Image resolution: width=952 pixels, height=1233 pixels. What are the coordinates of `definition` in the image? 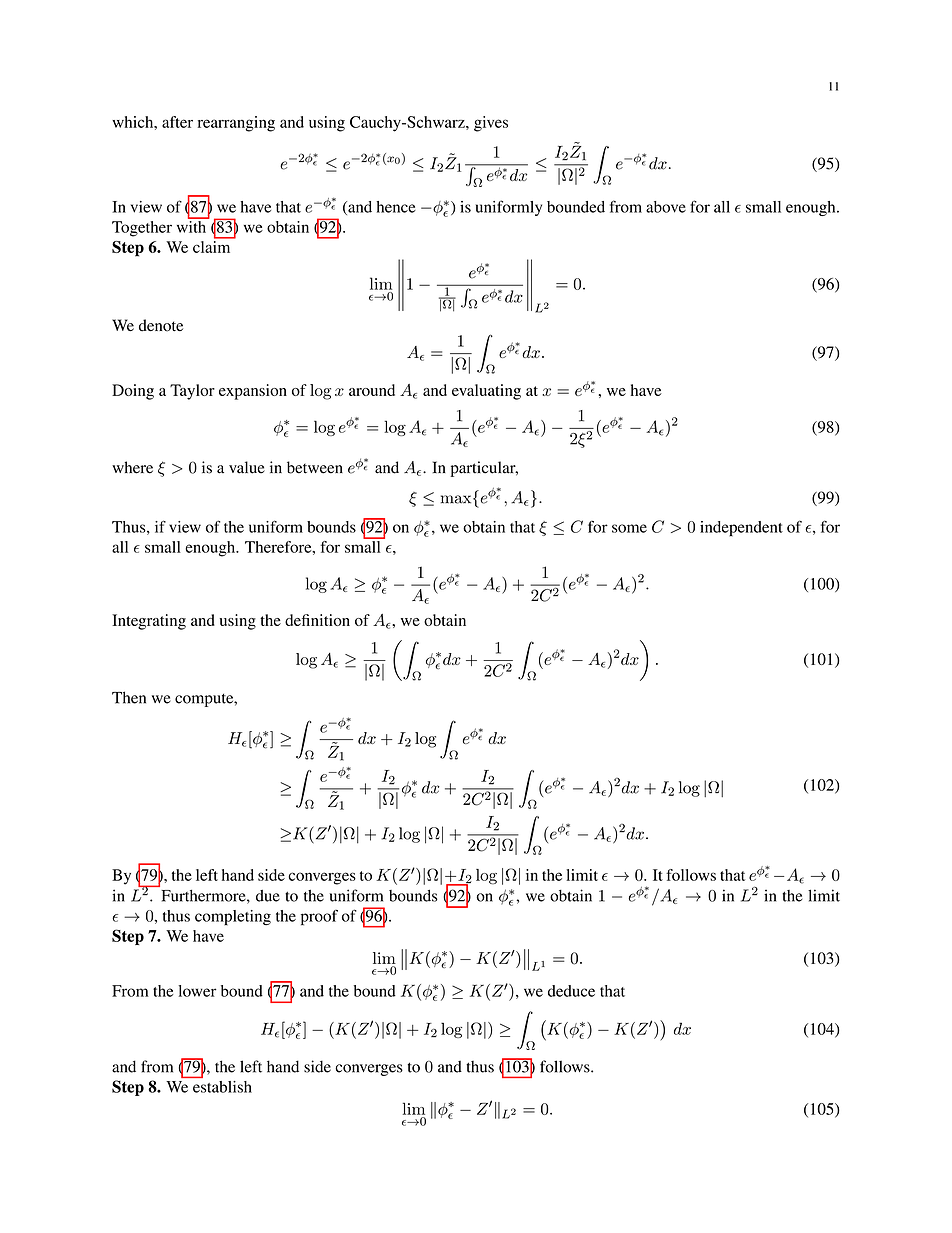 It's located at (317, 620).
